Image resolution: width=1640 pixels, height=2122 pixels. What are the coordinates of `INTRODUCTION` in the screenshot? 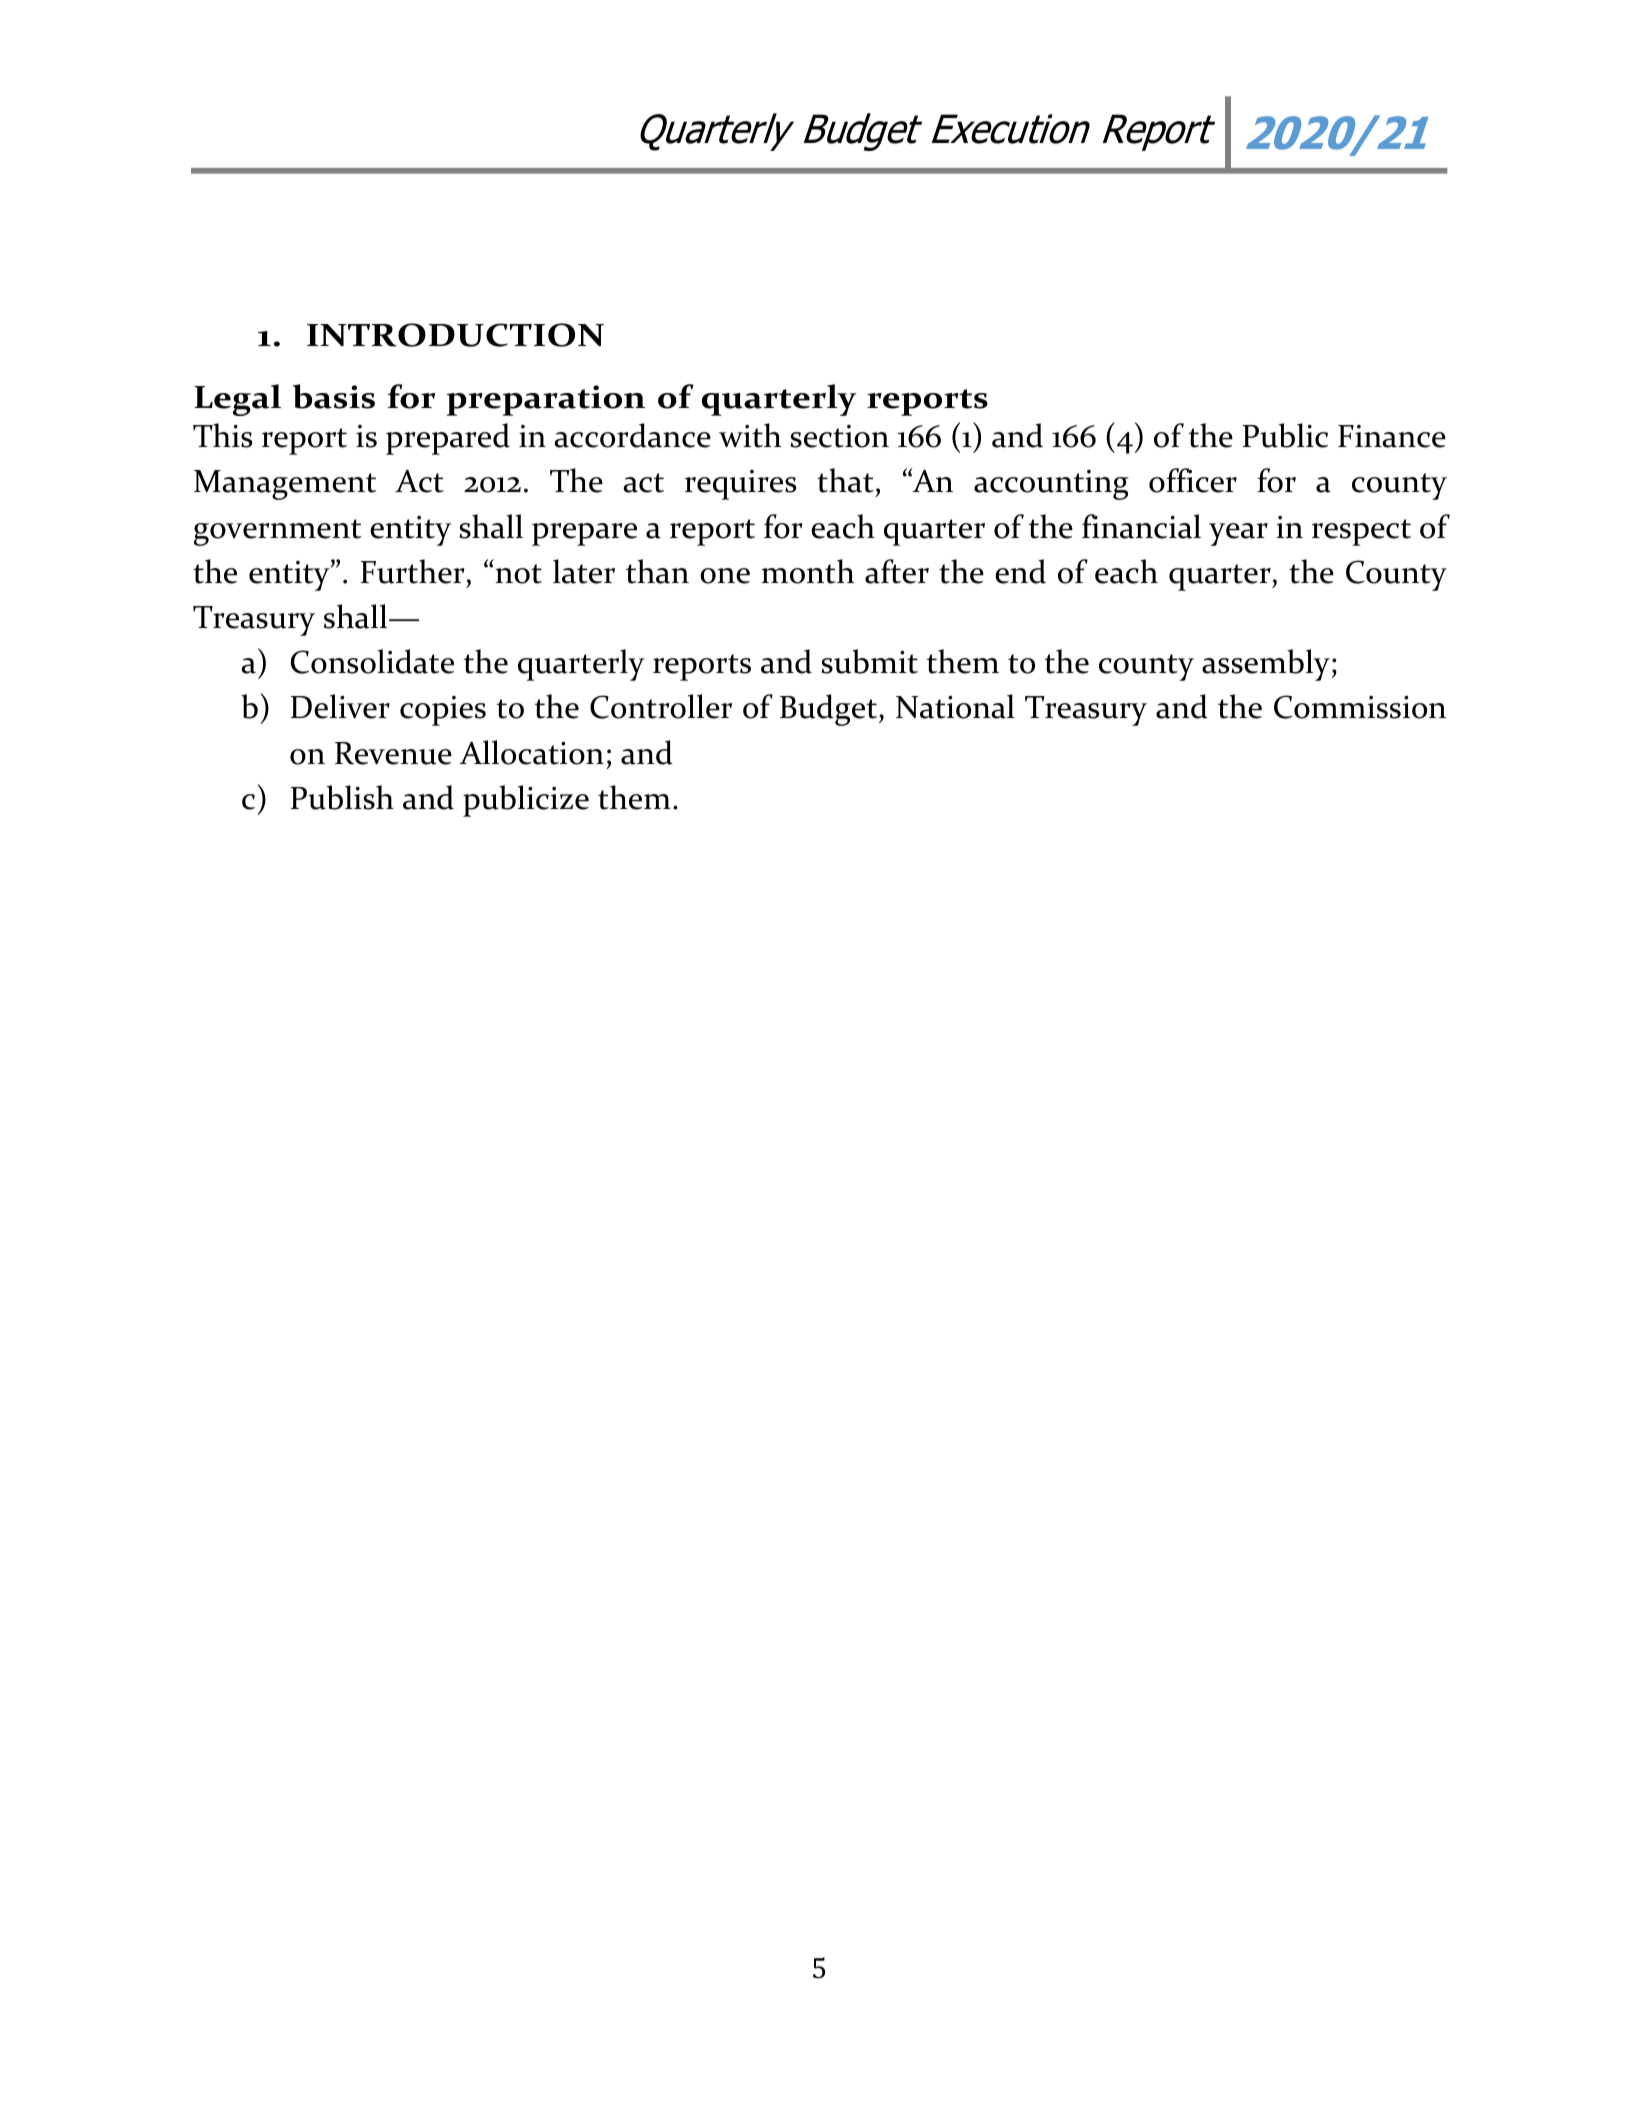 It's located at (455, 335).
